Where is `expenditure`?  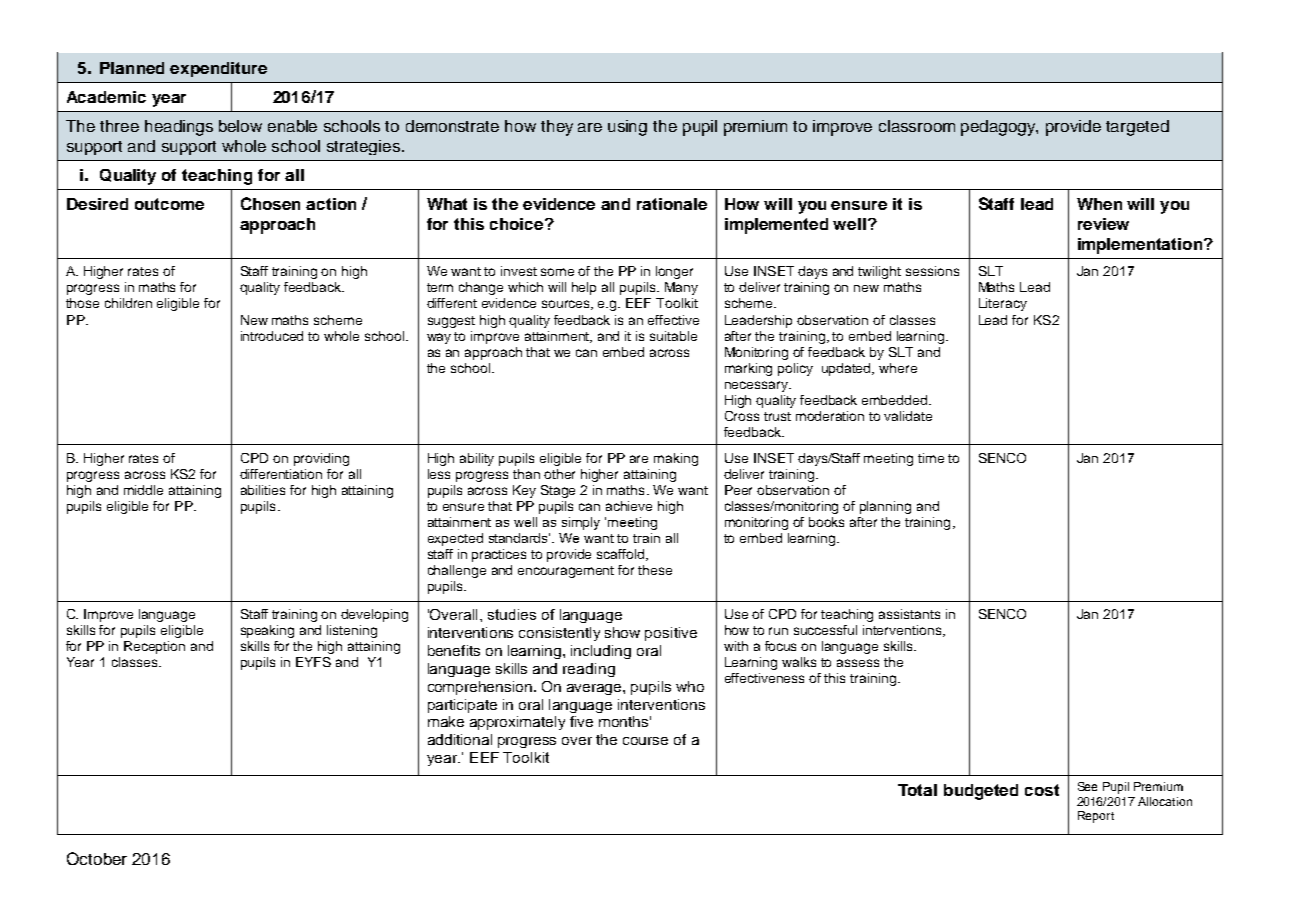
expenditure is located at coordinates (218, 69).
